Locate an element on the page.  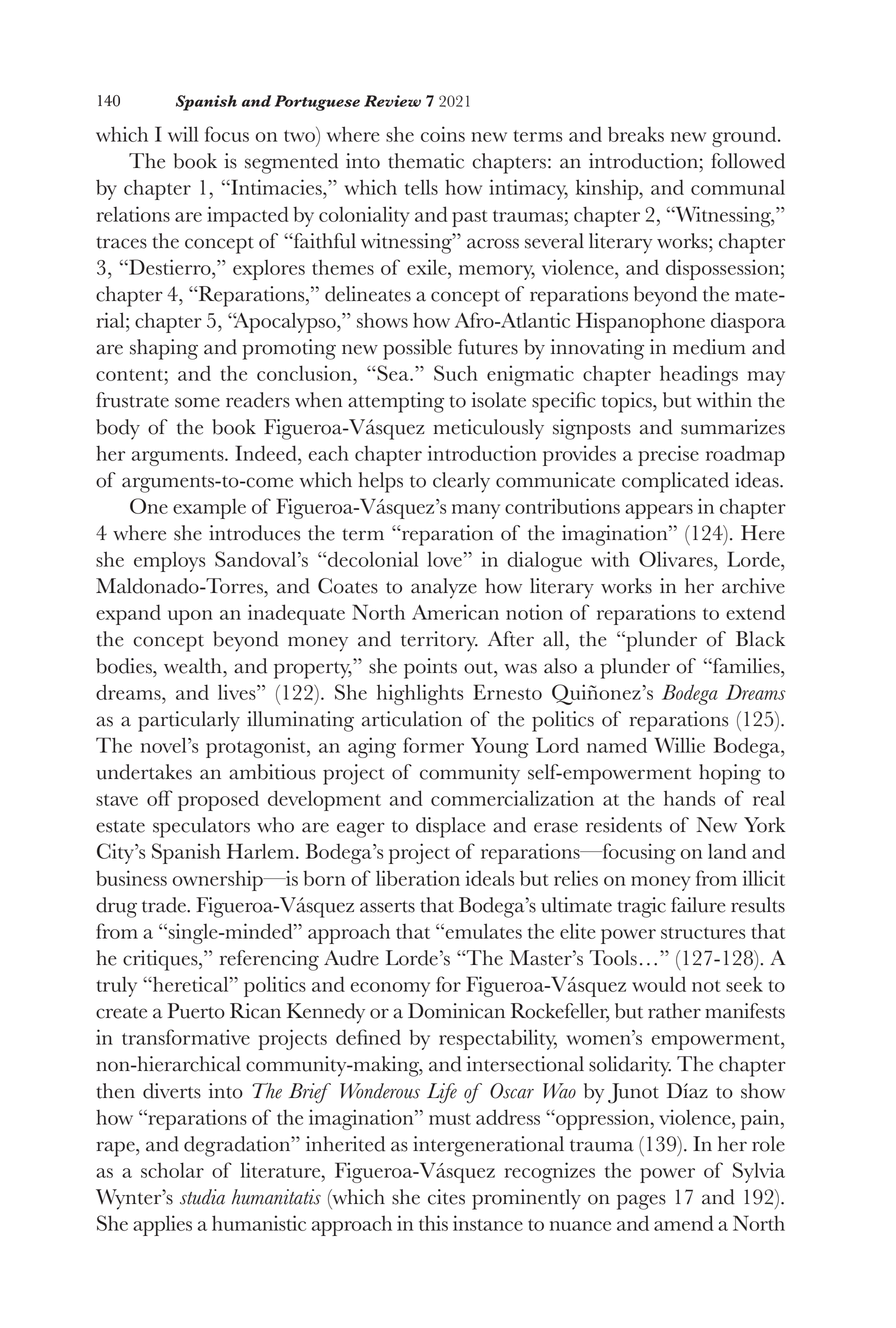
points is located at coordinates (430, 668).
